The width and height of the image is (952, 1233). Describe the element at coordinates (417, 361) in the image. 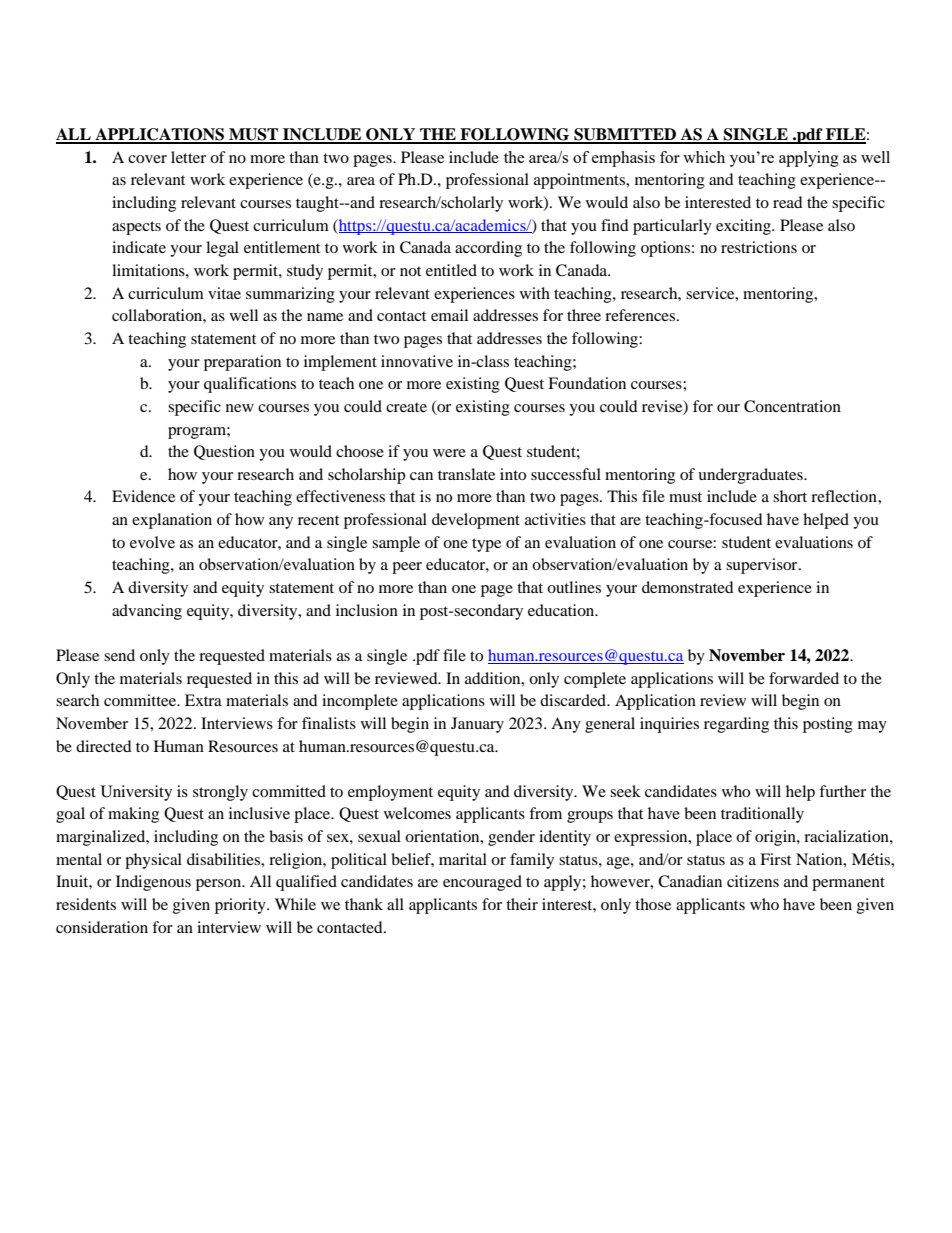

I see `innovative` at that location.
